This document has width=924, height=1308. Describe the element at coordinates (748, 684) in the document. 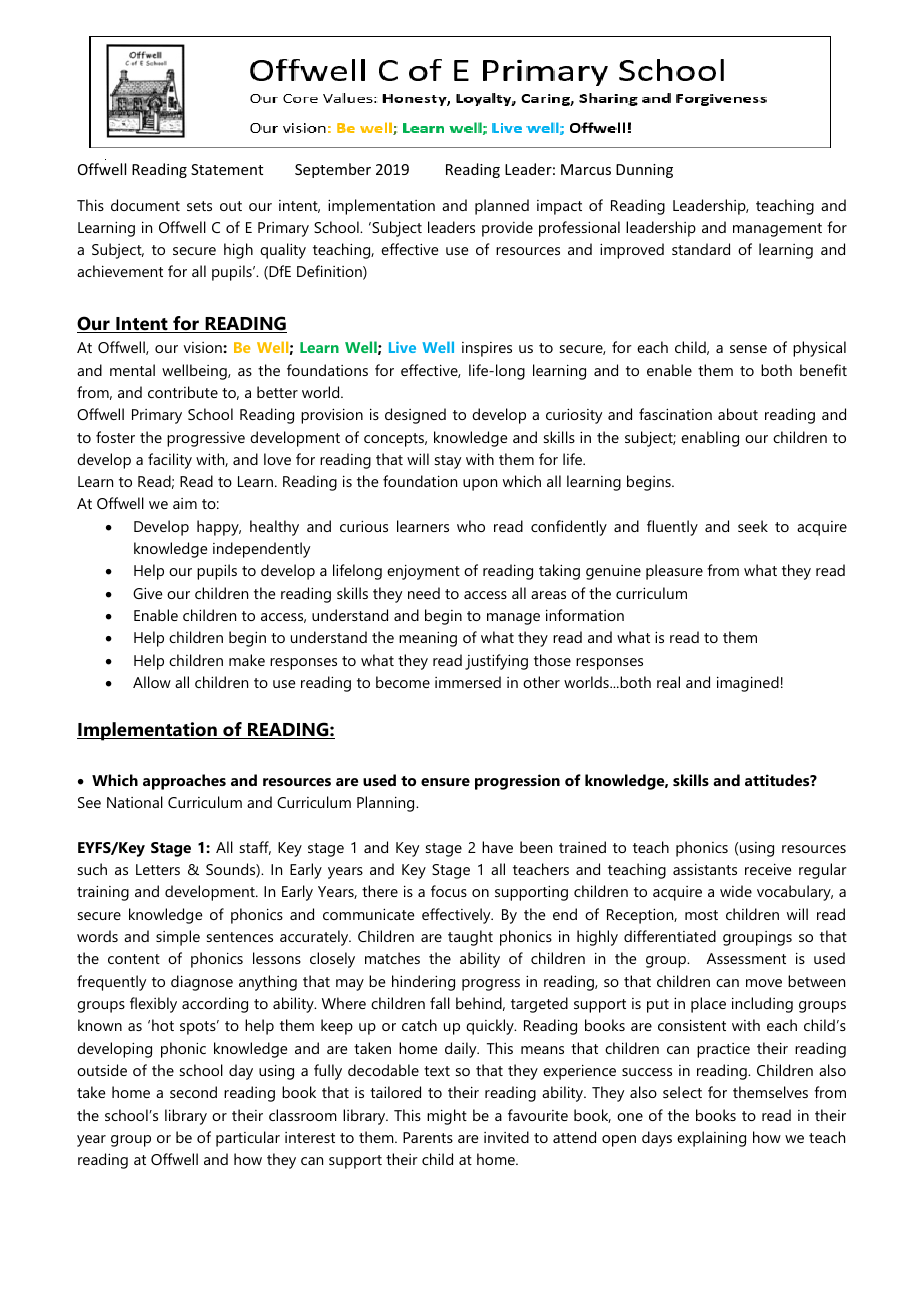

I see `imagined` at that location.
